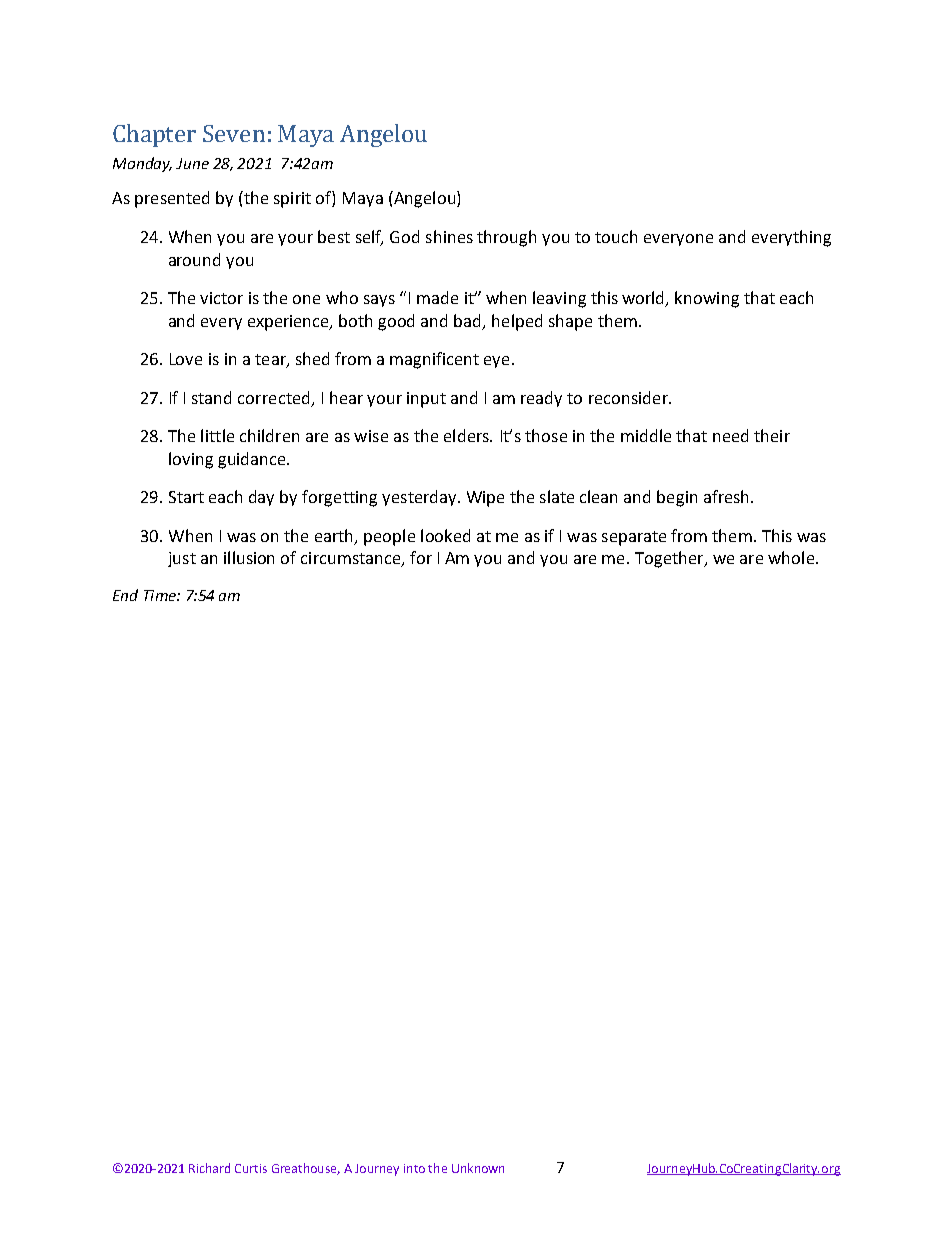  Describe the element at coordinates (616, 236) in the image. I see `touch` at that location.
